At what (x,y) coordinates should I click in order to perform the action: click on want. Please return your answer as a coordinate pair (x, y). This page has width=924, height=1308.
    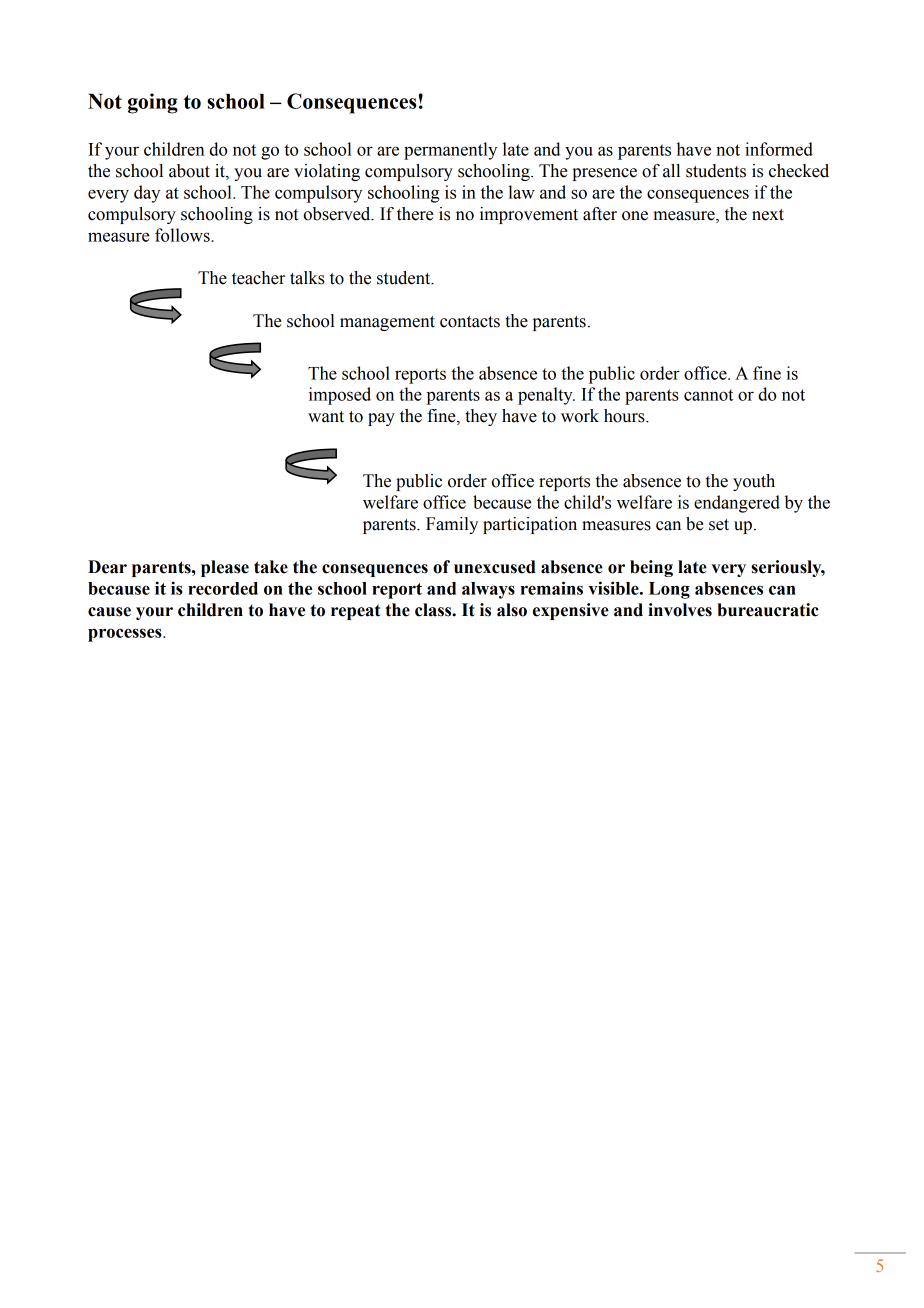
    Looking at the image, I should click on (326, 417).
